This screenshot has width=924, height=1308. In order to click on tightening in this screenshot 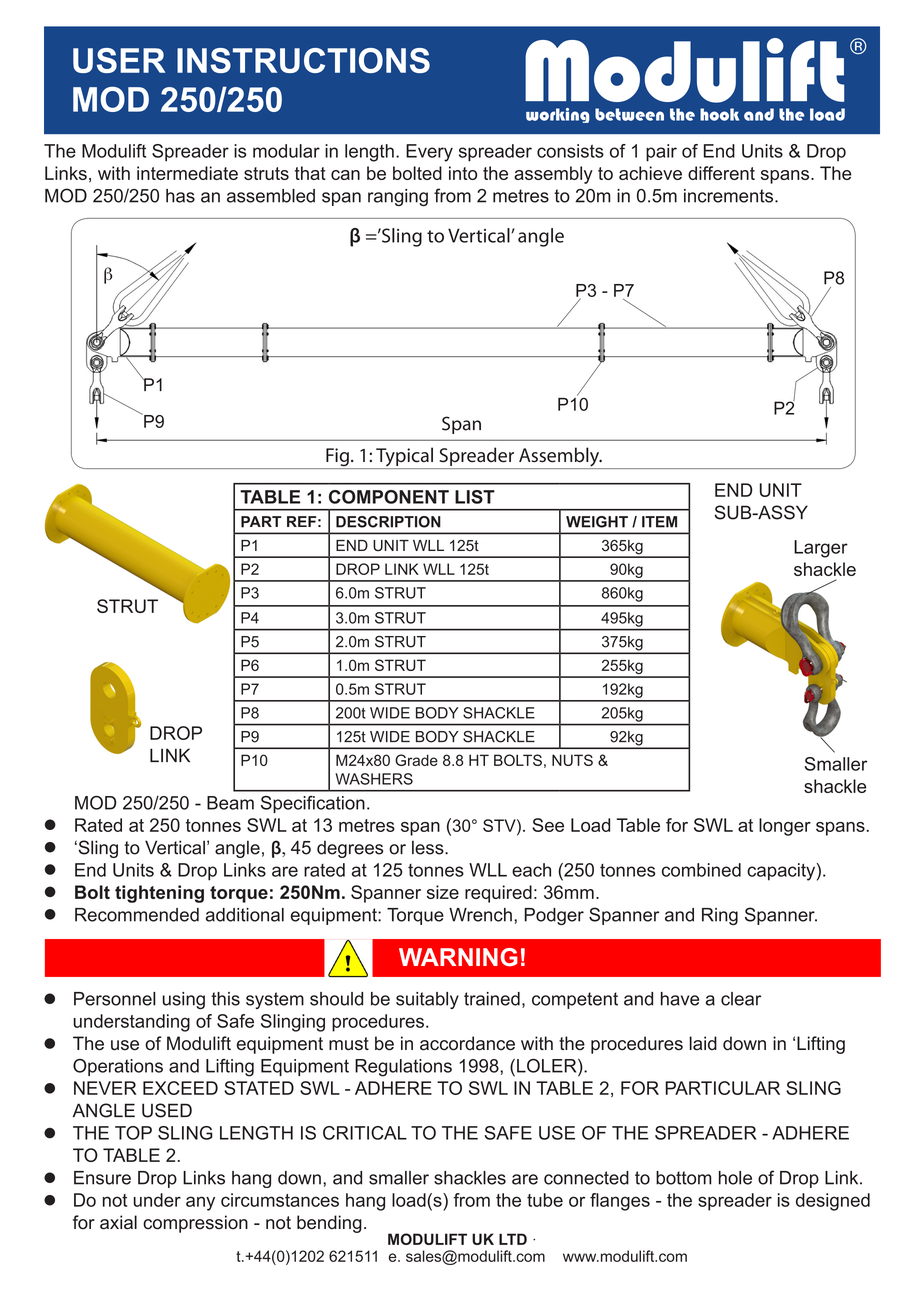, I will do `click(159, 894)`.
